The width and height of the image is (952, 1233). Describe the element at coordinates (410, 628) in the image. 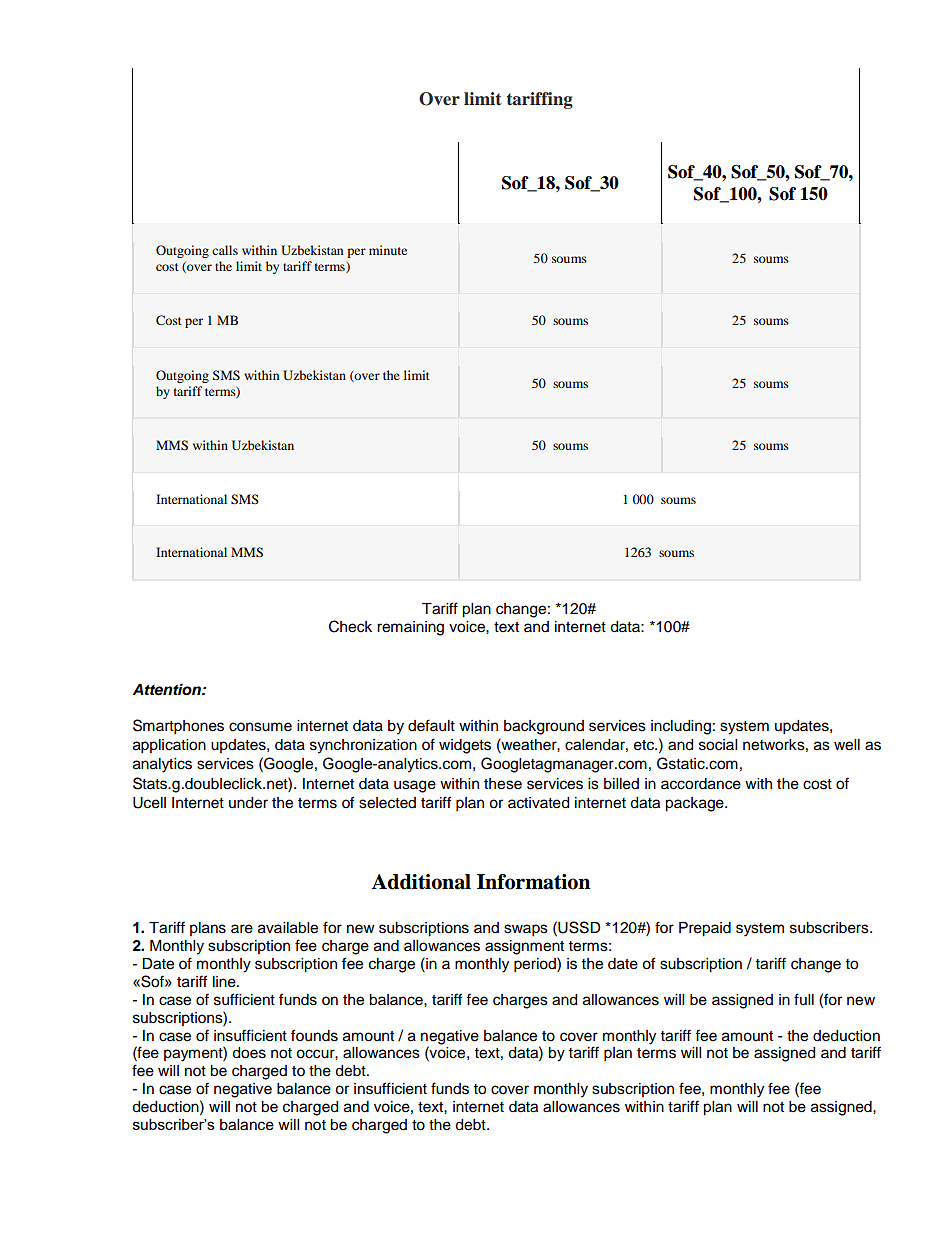

I see `remaining` at that location.
